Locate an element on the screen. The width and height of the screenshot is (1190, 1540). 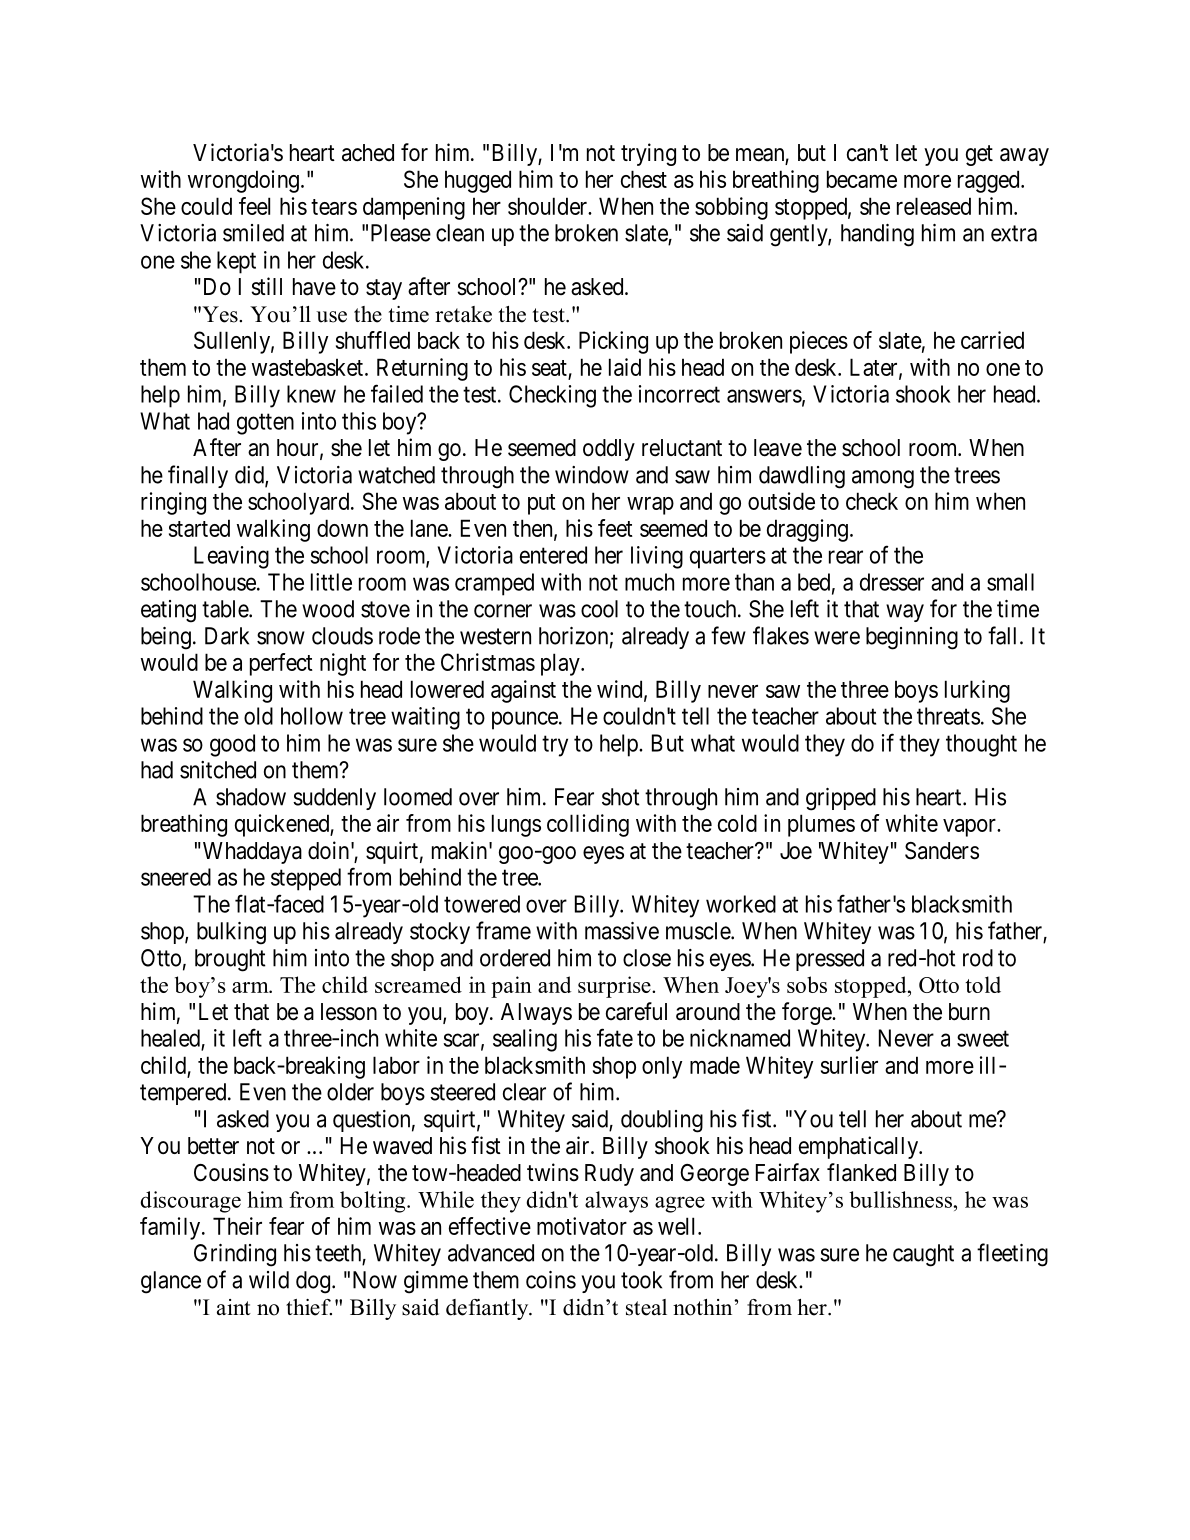
colliding is located at coordinates (588, 825).
